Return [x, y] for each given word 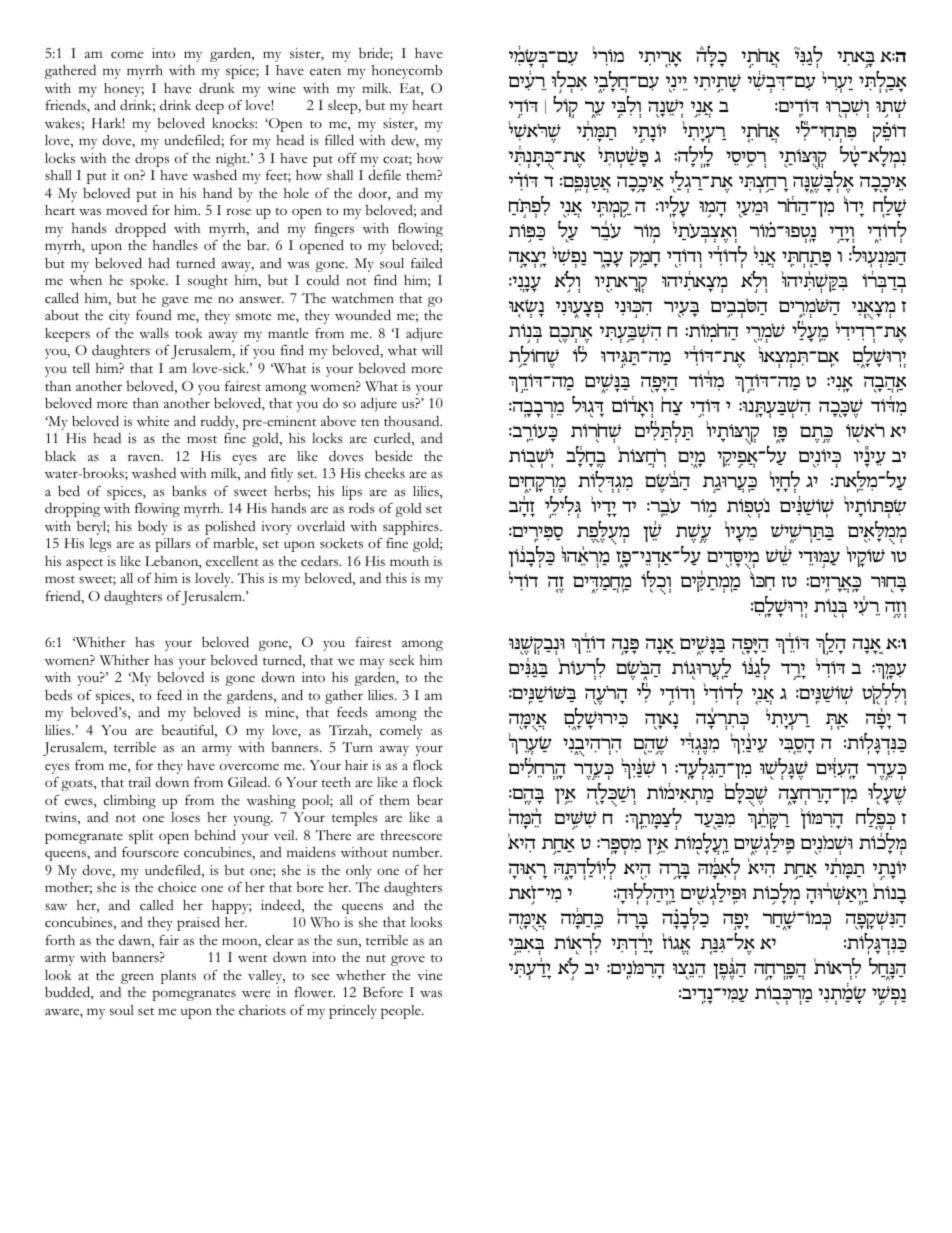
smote [254, 316]
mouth [409, 561]
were [256, 993]
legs [100, 545]
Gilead [249, 782]
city [119, 317]
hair [356, 765]
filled [339, 140]
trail [139, 782]
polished [230, 528]
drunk [217, 88]
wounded [363, 315]
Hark [108, 123]
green [137, 978]
